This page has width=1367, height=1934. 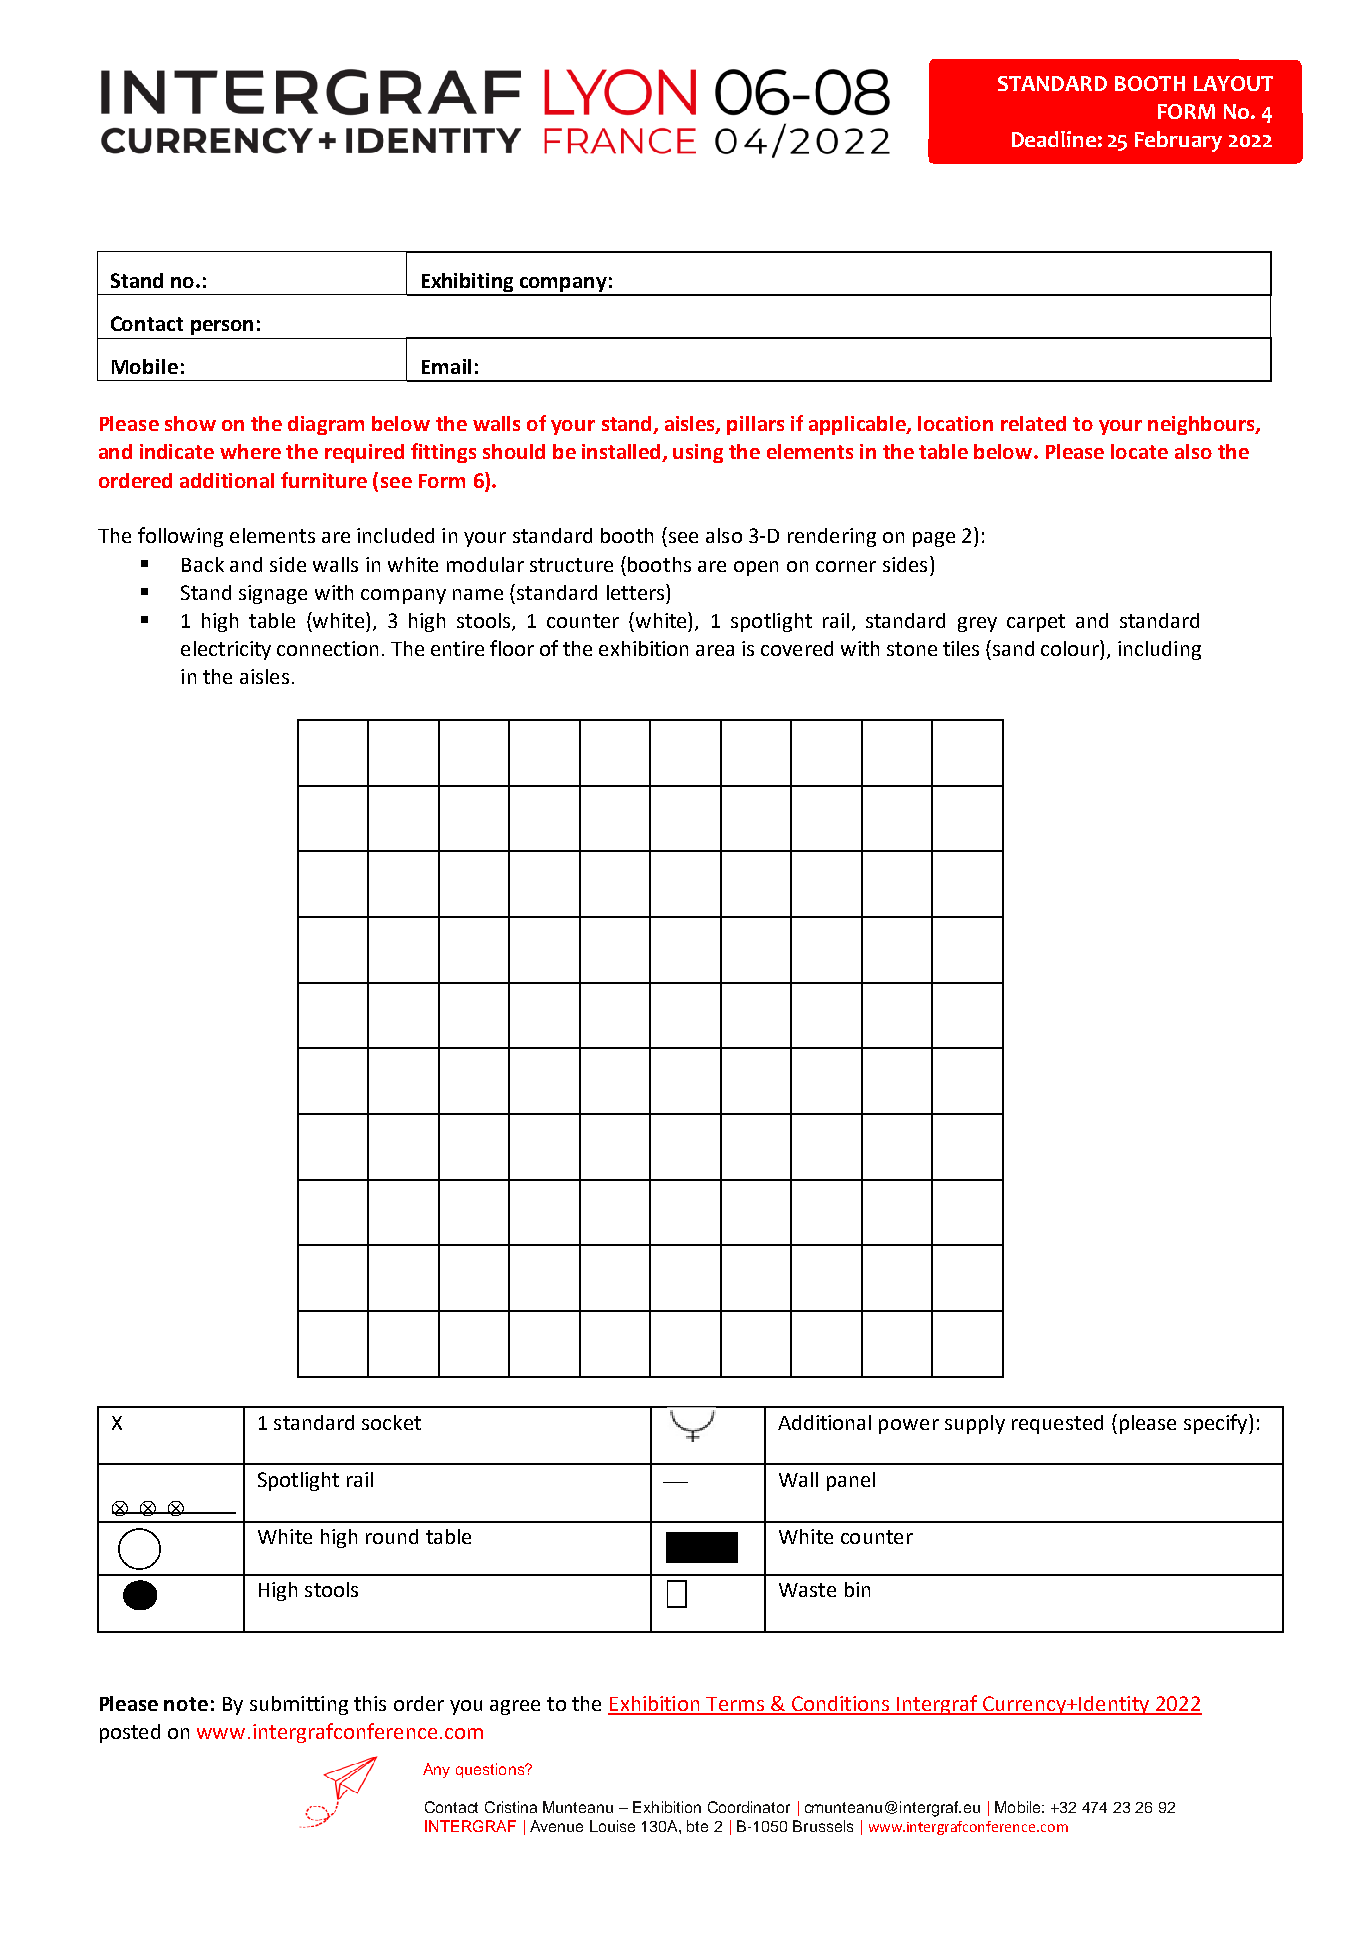 What do you see at coordinates (1054, 139) in the page?
I see `Deadline` at bounding box center [1054, 139].
